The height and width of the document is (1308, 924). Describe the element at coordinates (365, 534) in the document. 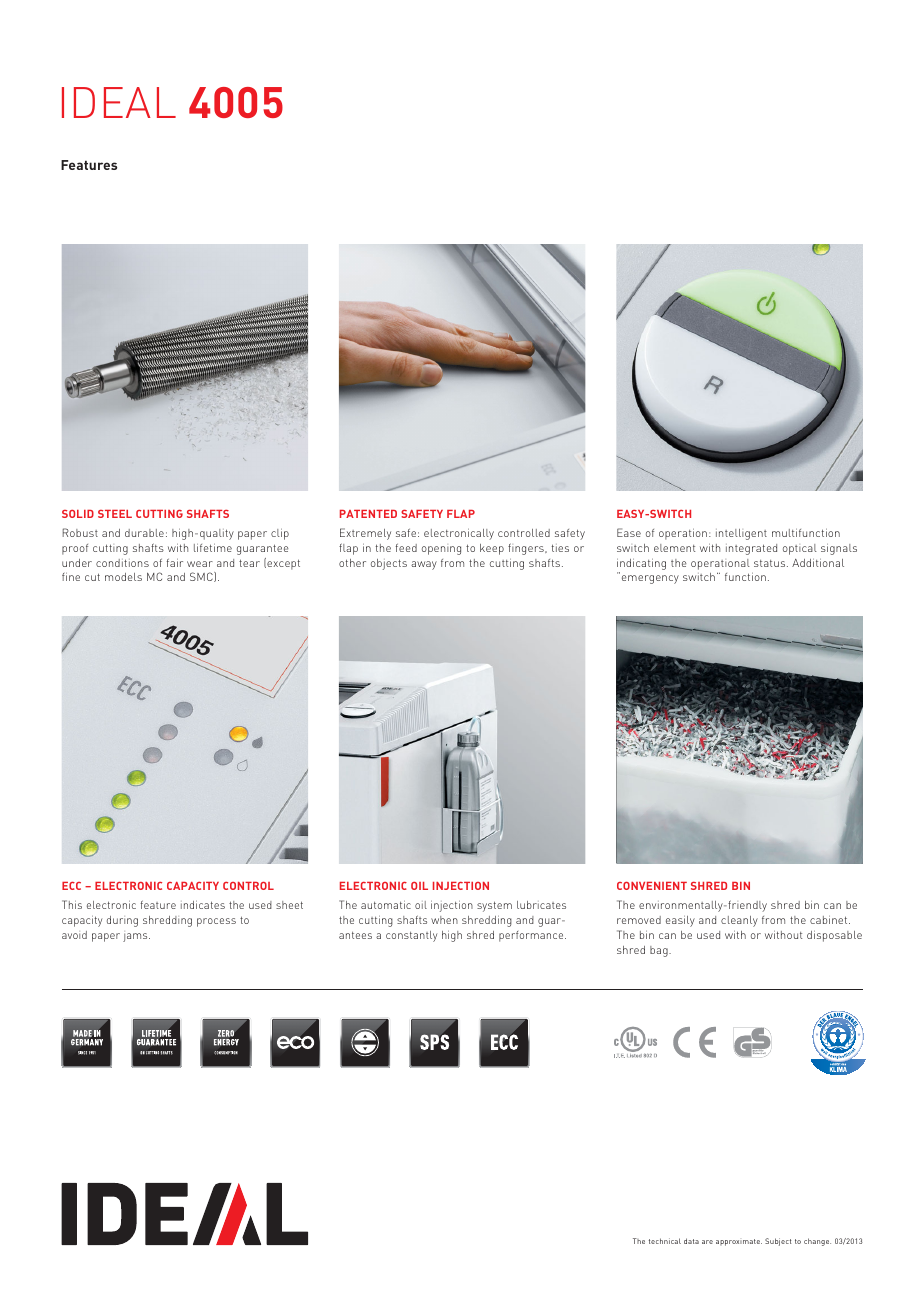

I see `Extremely` at that location.
